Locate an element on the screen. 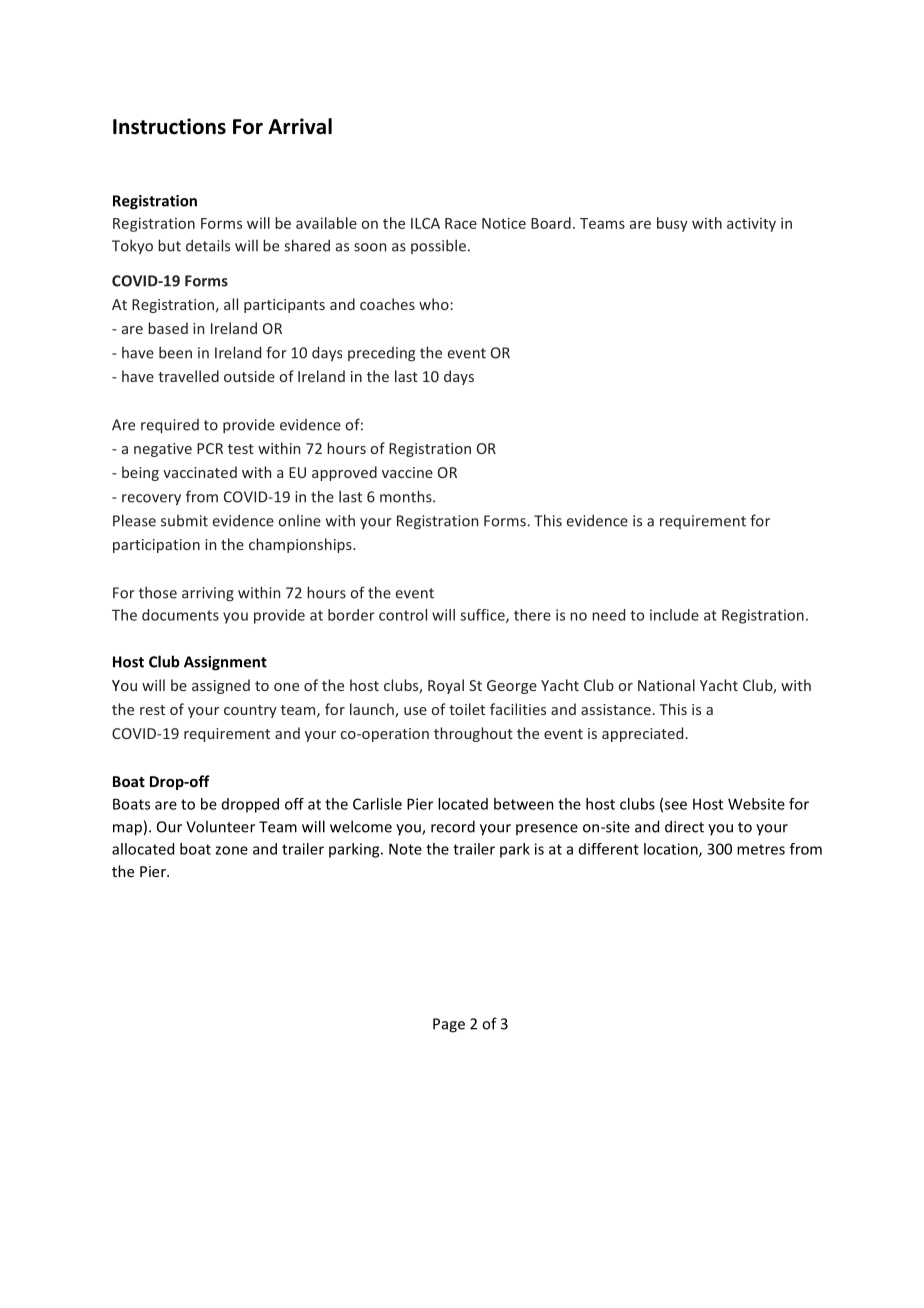  assigned is located at coordinates (221, 686).
